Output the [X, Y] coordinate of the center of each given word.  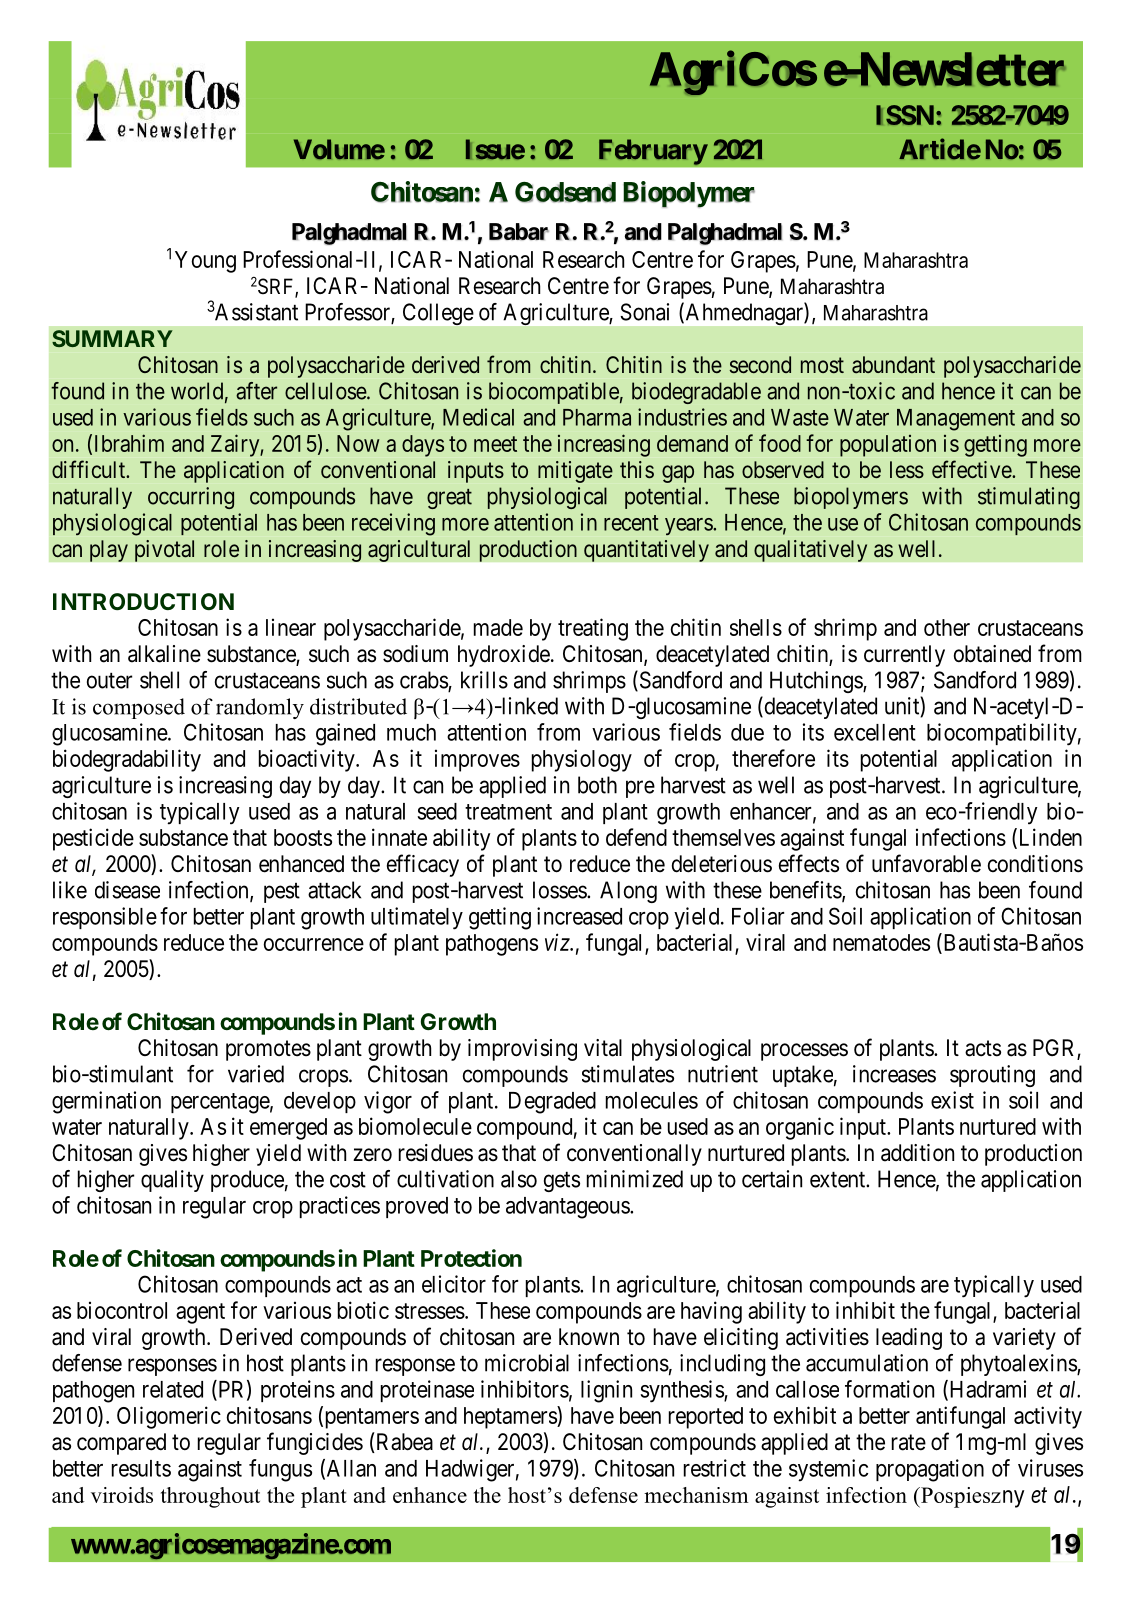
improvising [522, 1050]
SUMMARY [112, 338]
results [141, 1468]
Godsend [565, 192]
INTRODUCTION [143, 601]
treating [593, 629]
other [947, 627]
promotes [268, 1050]
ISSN [905, 115]
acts [983, 1048]
